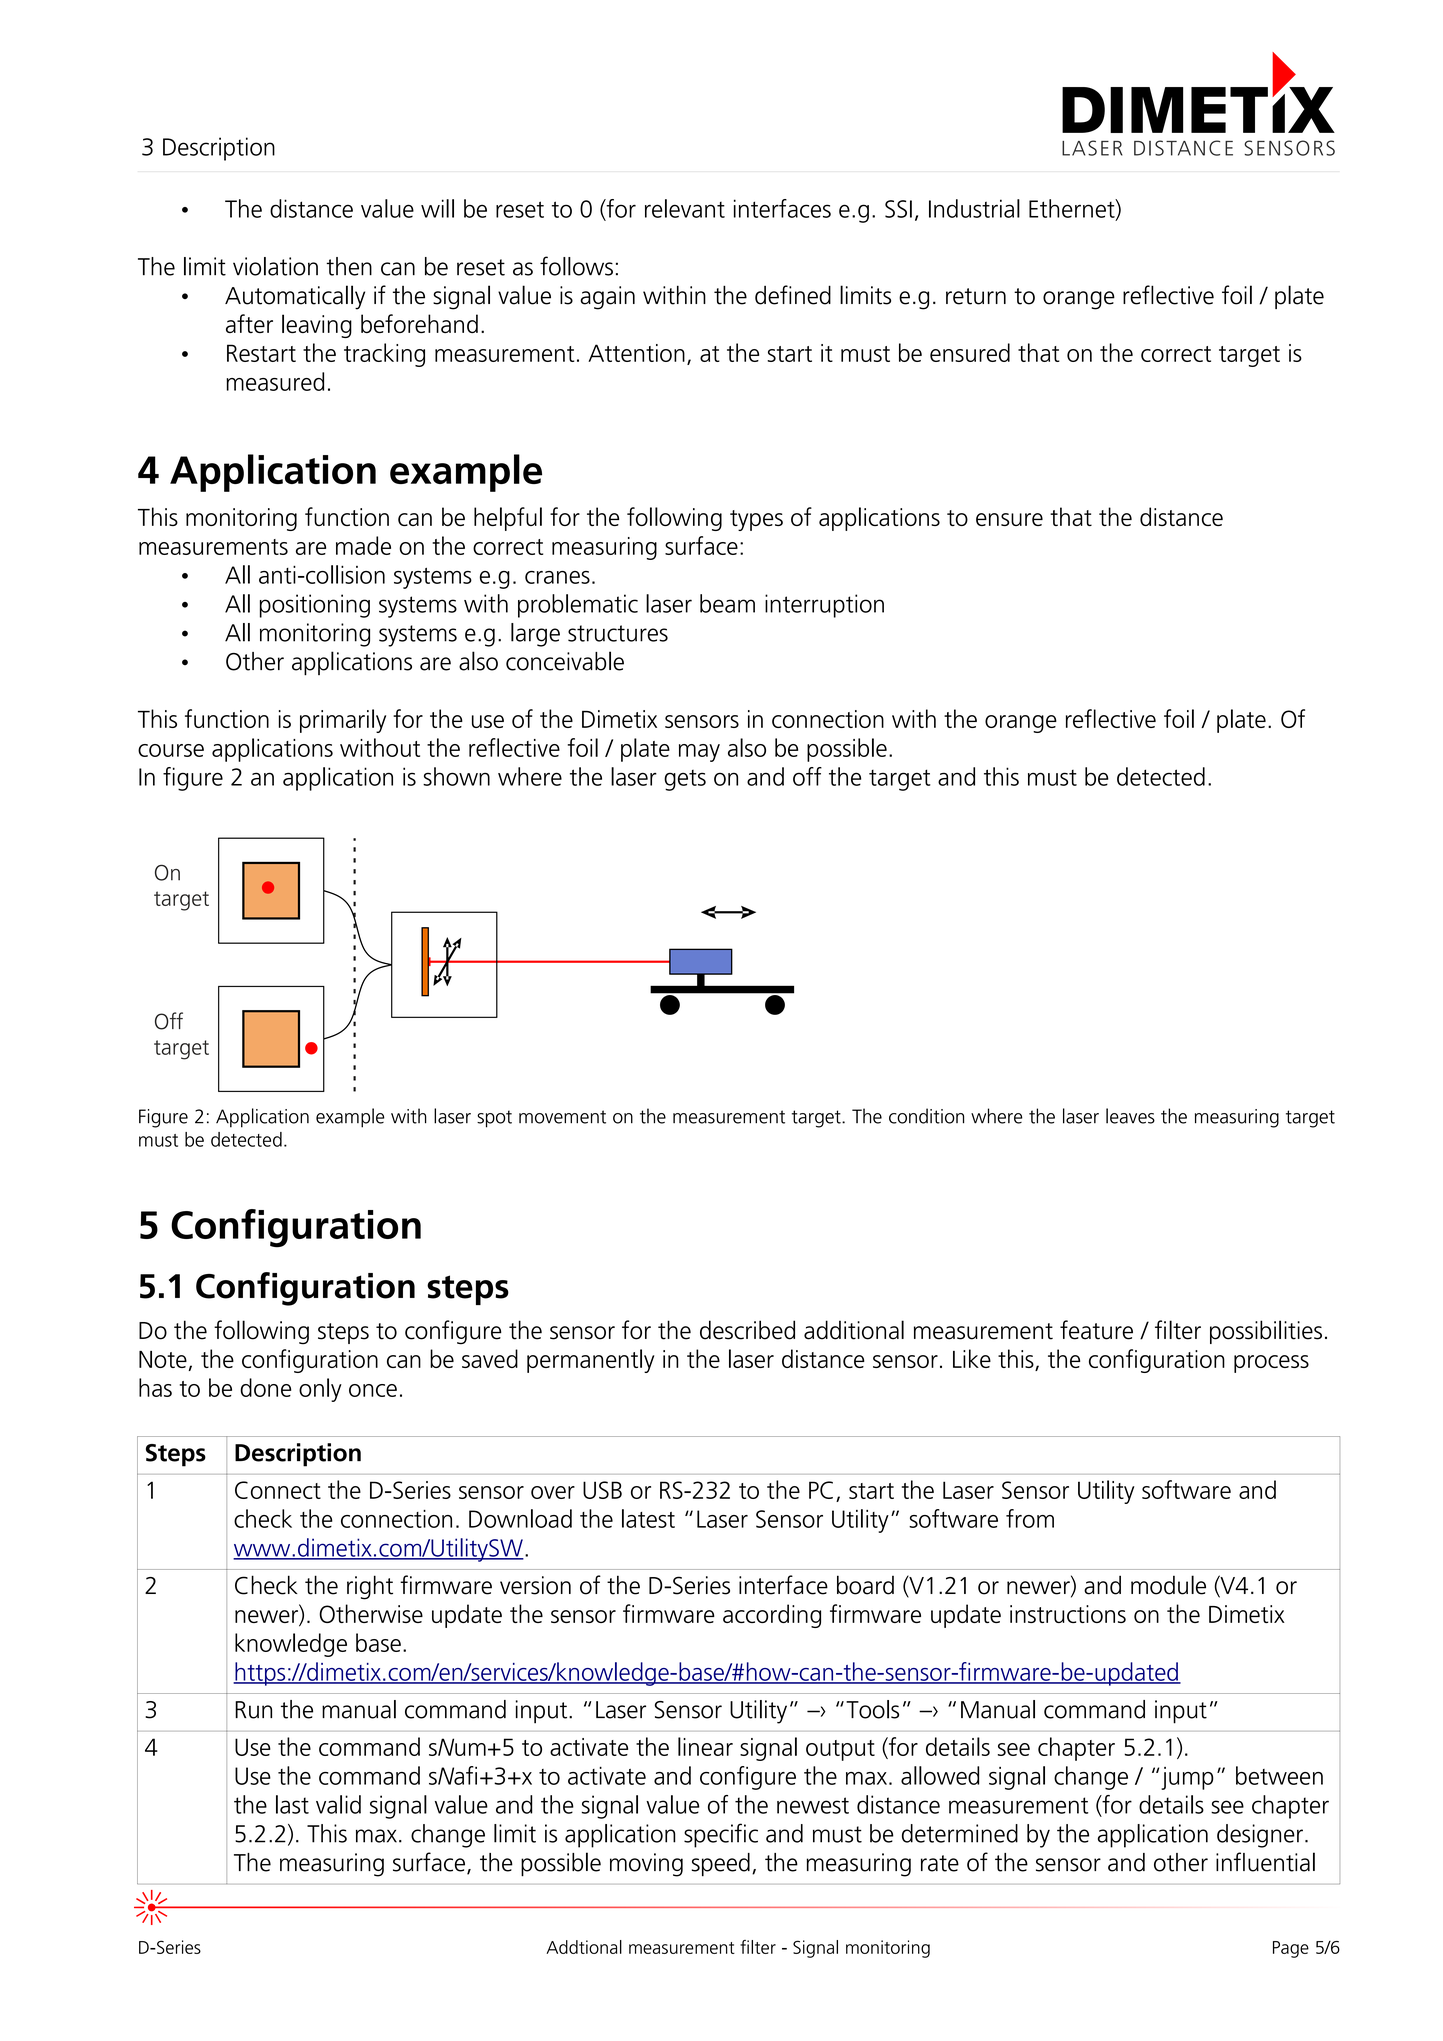 The width and height of the document is (1443, 2041). I want to click on described, so click(747, 1330).
